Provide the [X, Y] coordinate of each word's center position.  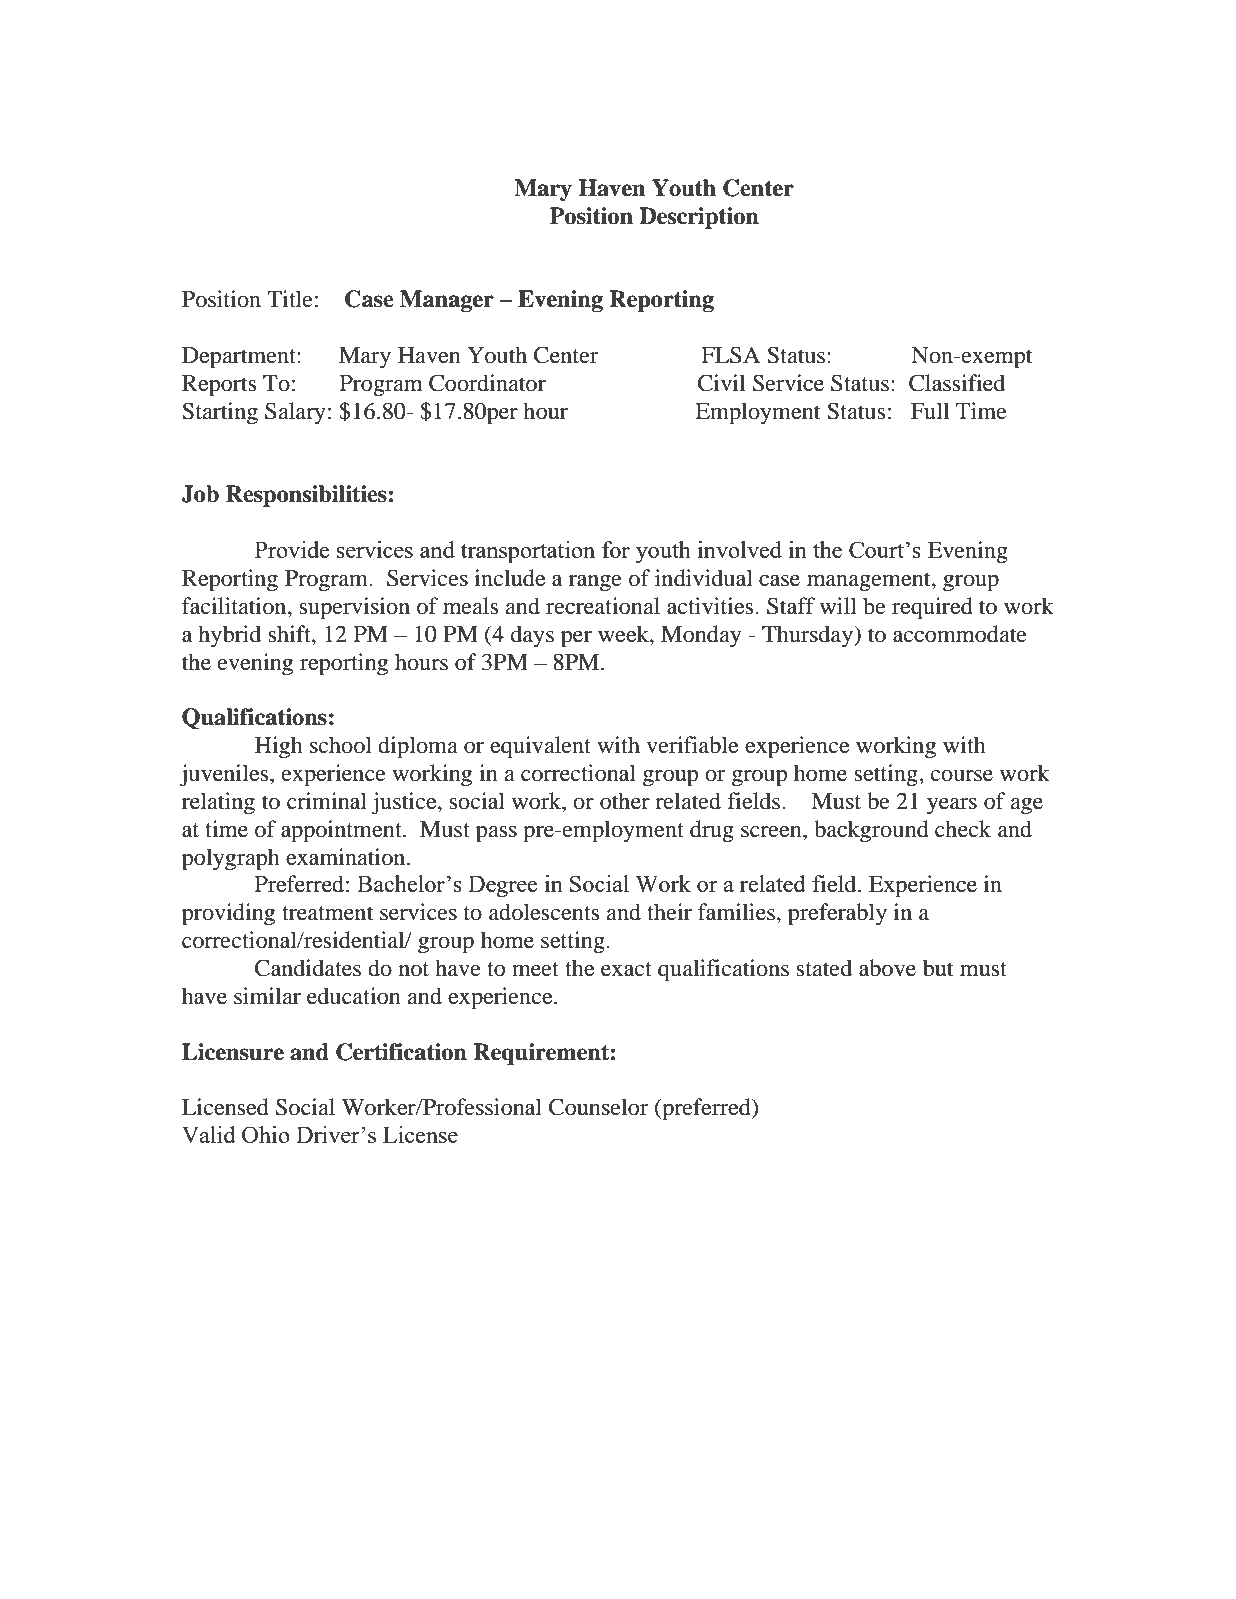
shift [290, 634]
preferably [837, 914]
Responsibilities [306, 496]
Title [290, 299]
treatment [328, 913]
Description [699, 218]
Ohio [266, 1134]
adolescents [544, 912]
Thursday [808, 636]
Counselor [598, 1107]
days [532, 636]
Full [930, 411]
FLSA [730, 355]
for [616, 549]
